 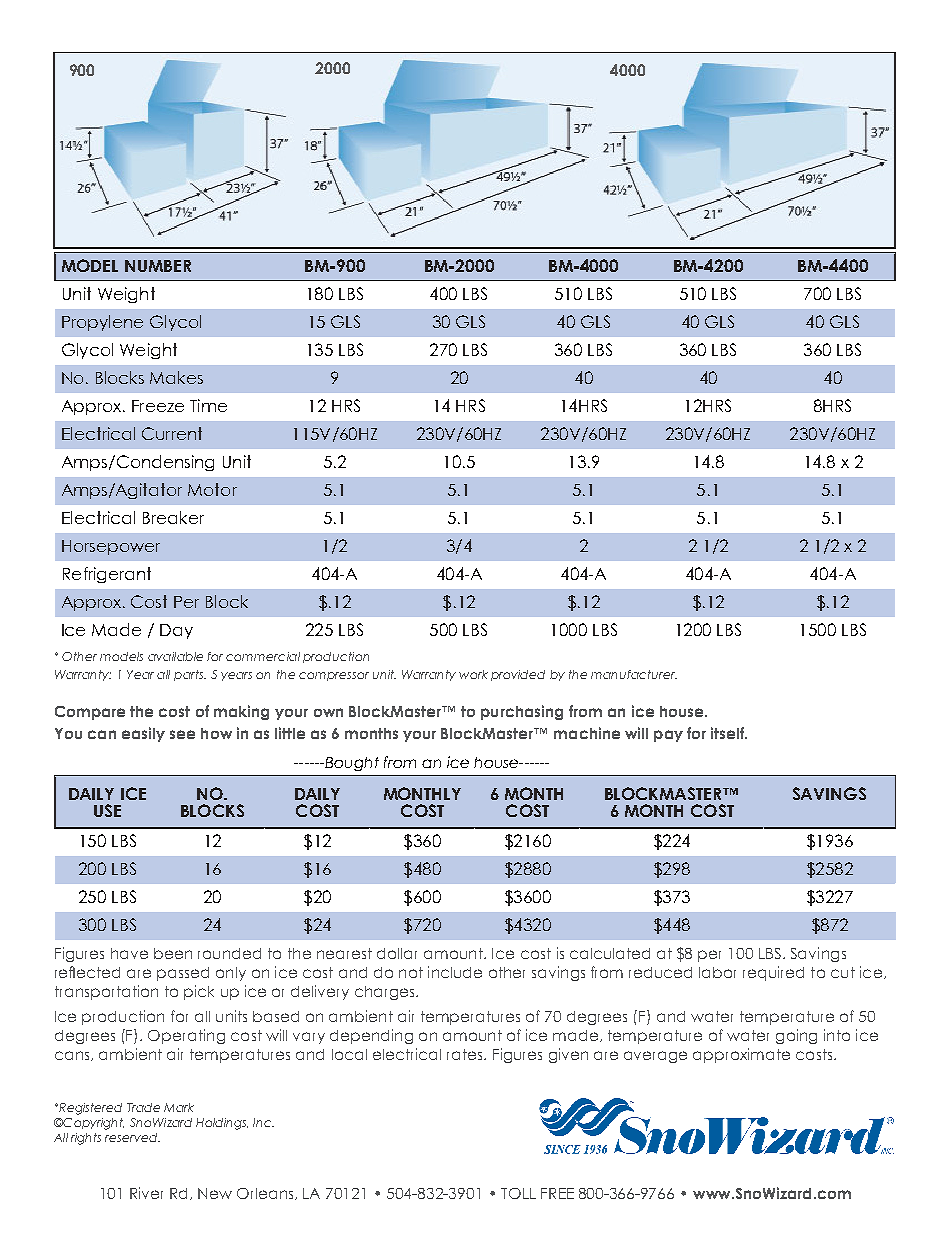 I want to click on pay, so click(x=668, y=736).
